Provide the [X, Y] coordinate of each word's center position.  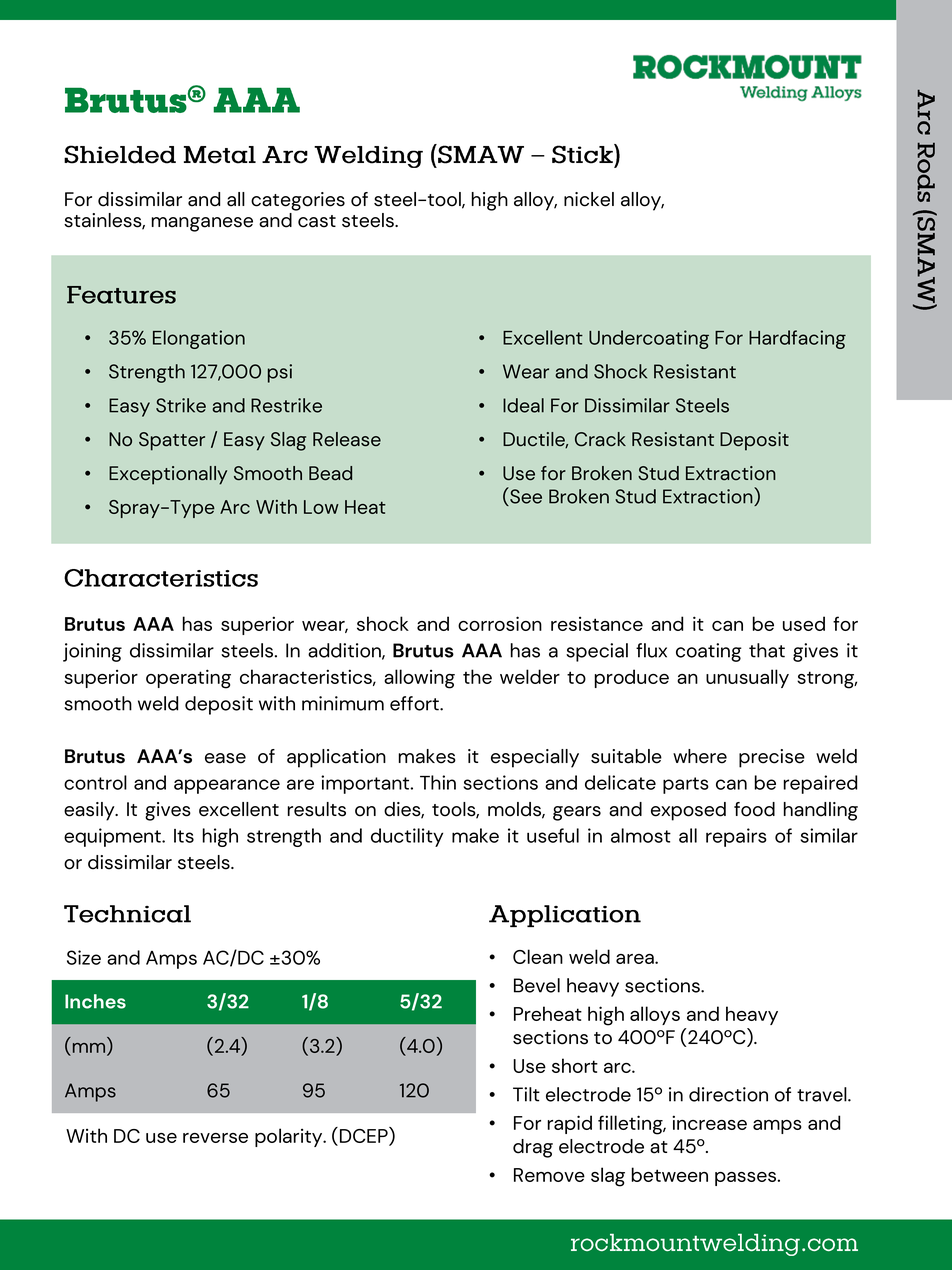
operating [188, 679]
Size [84, 957]
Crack [600, 439]
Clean [538, 956]
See [525, 496]
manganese [202, 224]
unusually [747, 678]
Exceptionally [168, 475]
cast [317, 221]
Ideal [523, 405]
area [636, 959]
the [477, 676]
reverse [215, 1138]
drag [533, 1148]
